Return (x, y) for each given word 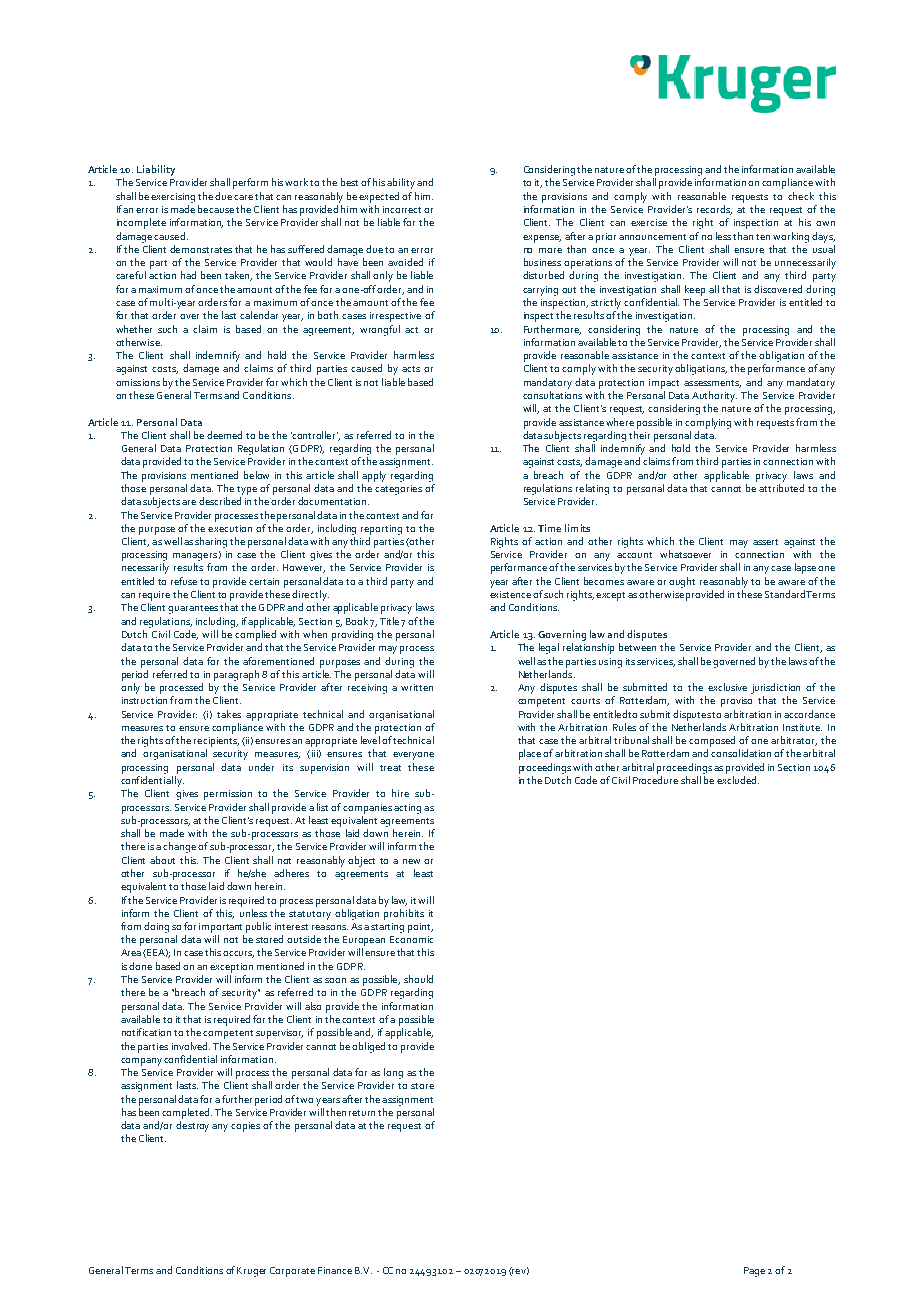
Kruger (251, 1272)
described (220, 501)
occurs (238, 954)
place (530, 754)
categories (398, 490)
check (801, 196)
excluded (738, 780)
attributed (781, 488)
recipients (216, 742)
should (418, 979)
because (216, 209)
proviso (736, 702)
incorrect (402, 209)
